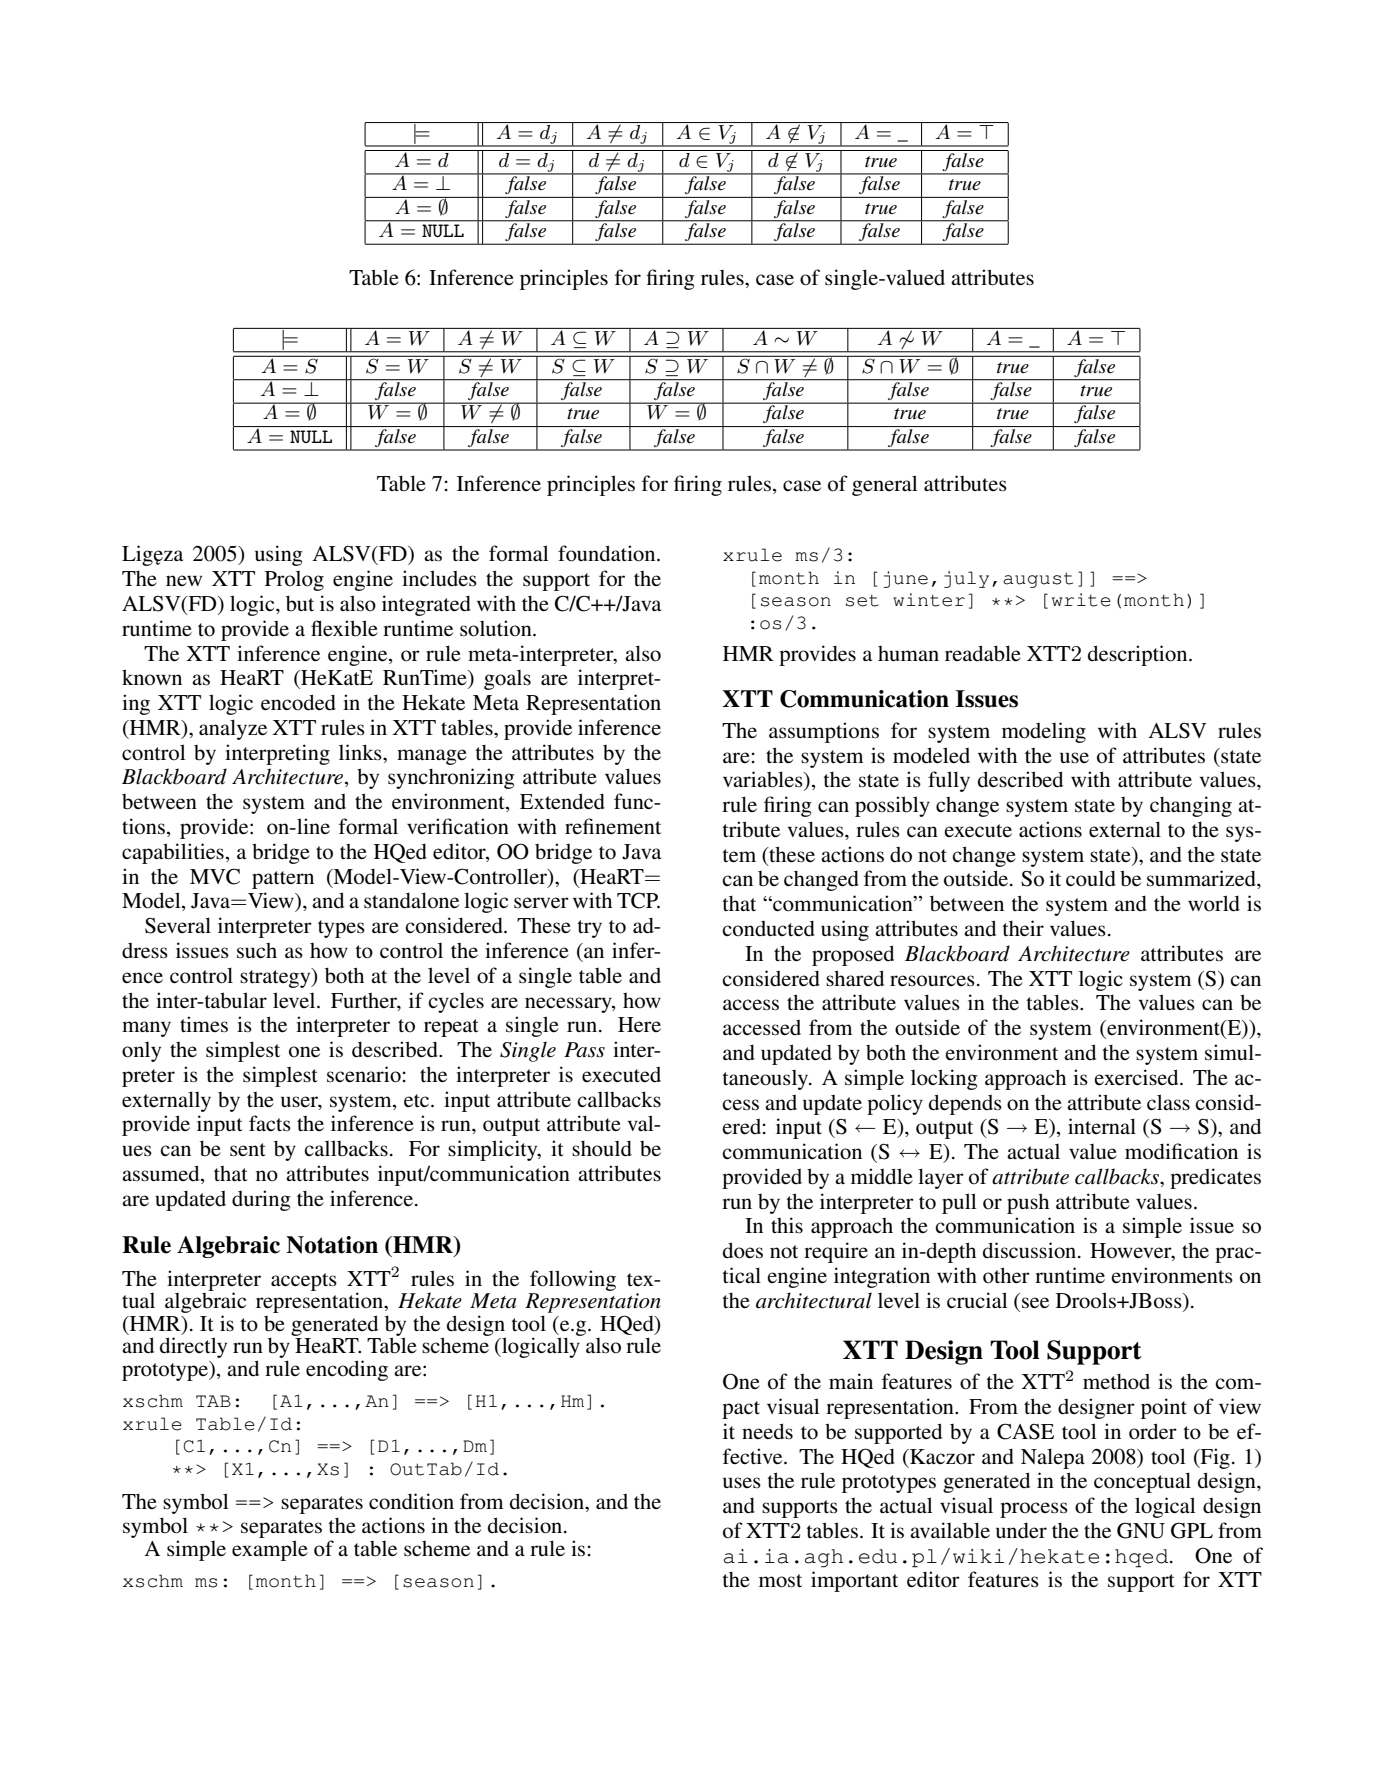 The height and width of the image is (1791, 1384). I want to click on accepts, so click(304, 1282).
